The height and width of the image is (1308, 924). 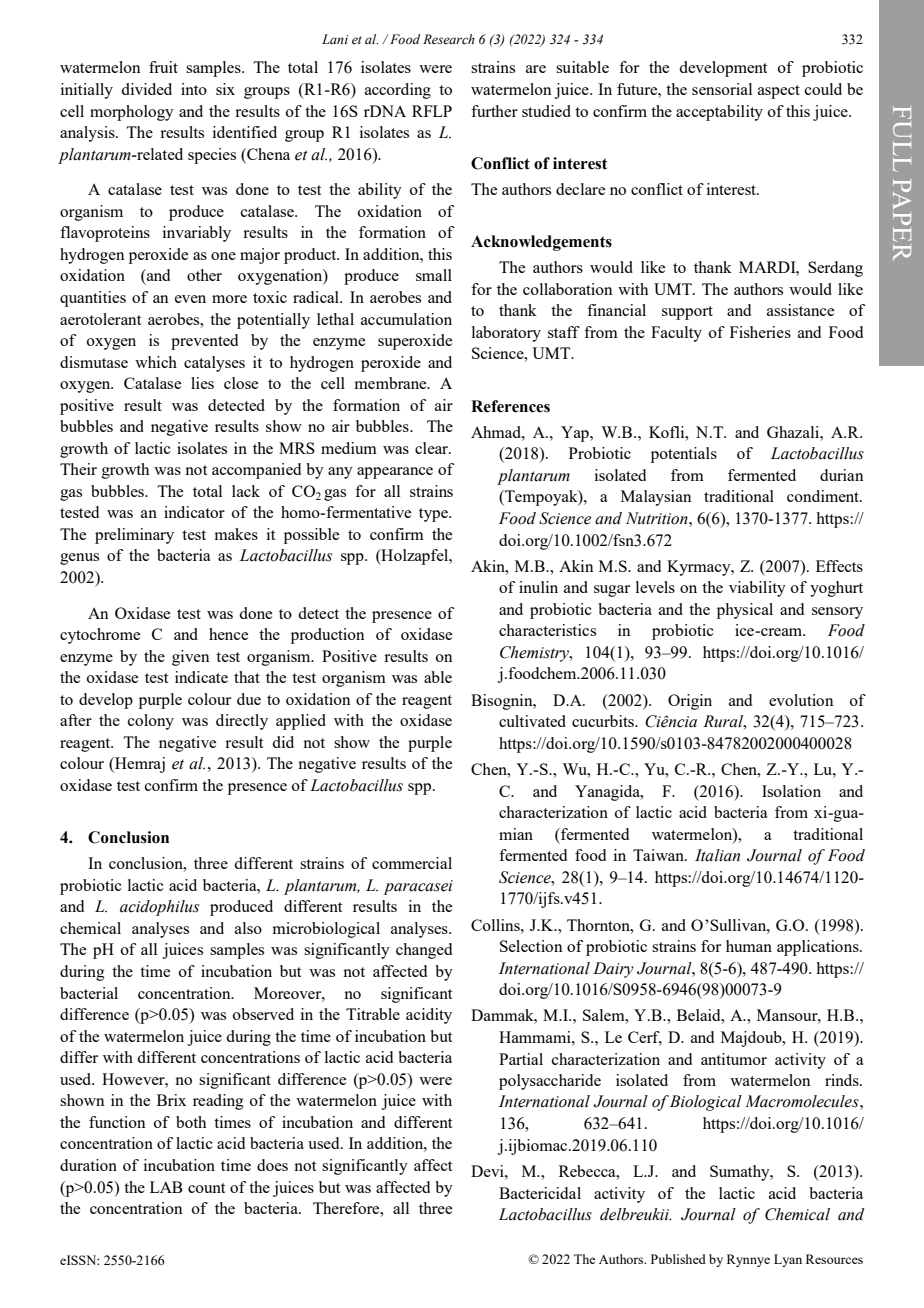 What do you see at coordinates (424, 951) in the image?
I see `changed` at bounding box center [424, 951].
